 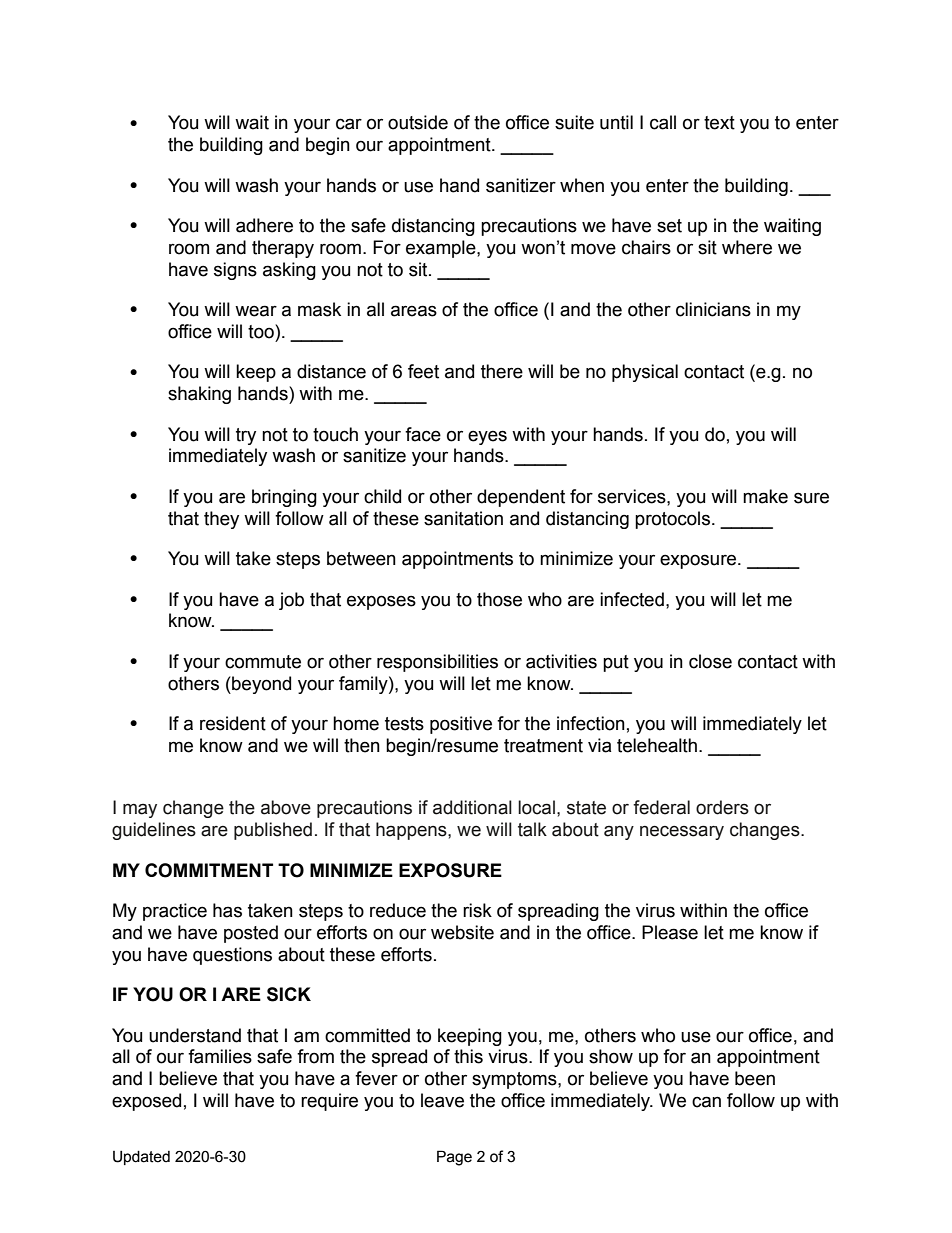 I want to click on adhere, so click(x=264, y=225).
